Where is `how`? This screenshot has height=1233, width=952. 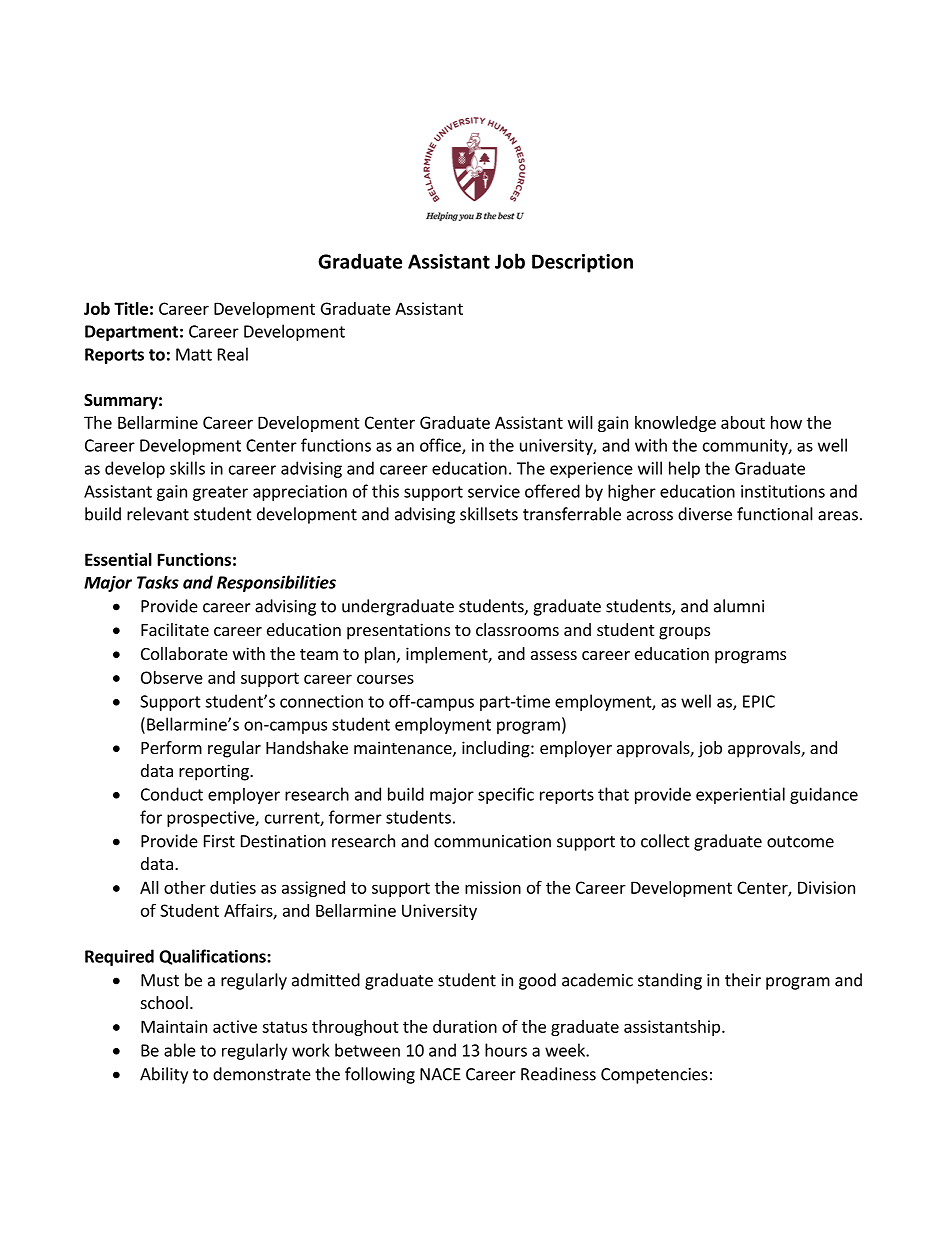
how is located at coordinates (786, 422).
